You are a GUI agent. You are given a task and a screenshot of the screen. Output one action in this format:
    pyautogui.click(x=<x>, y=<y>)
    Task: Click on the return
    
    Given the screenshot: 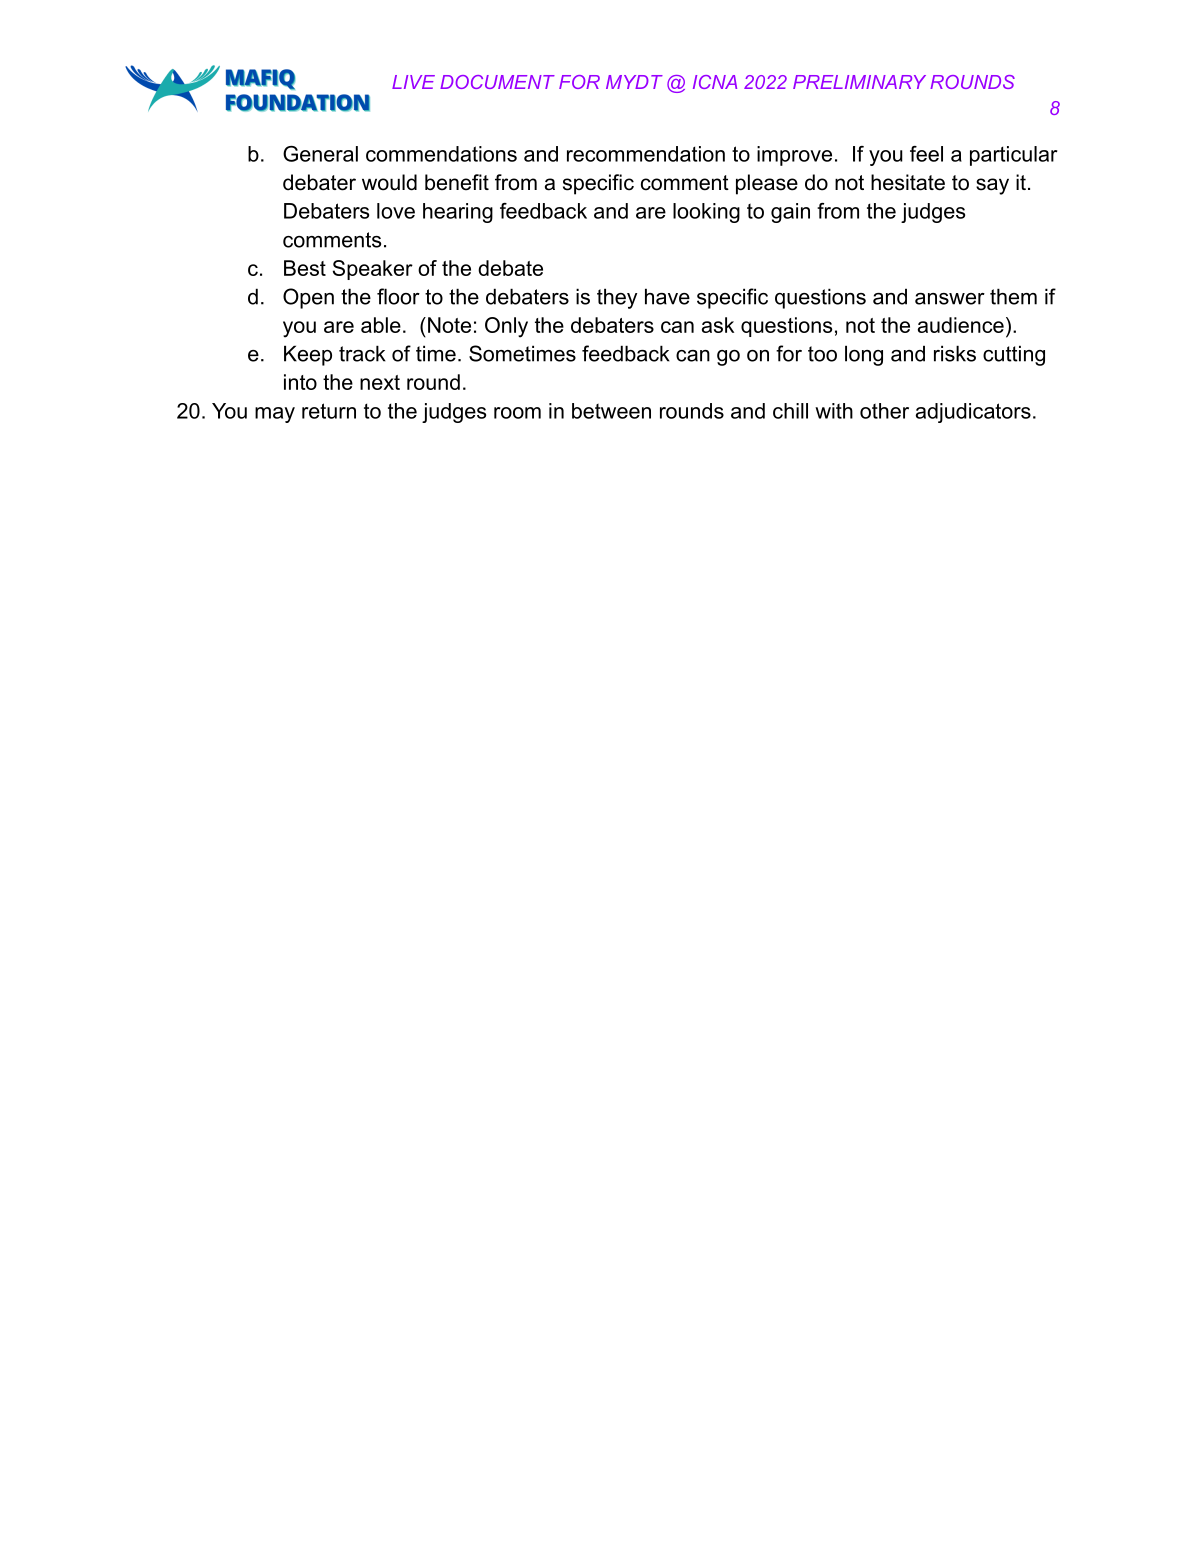 What is the action you would take?
    pyautogui.click(x=329, y=411)
